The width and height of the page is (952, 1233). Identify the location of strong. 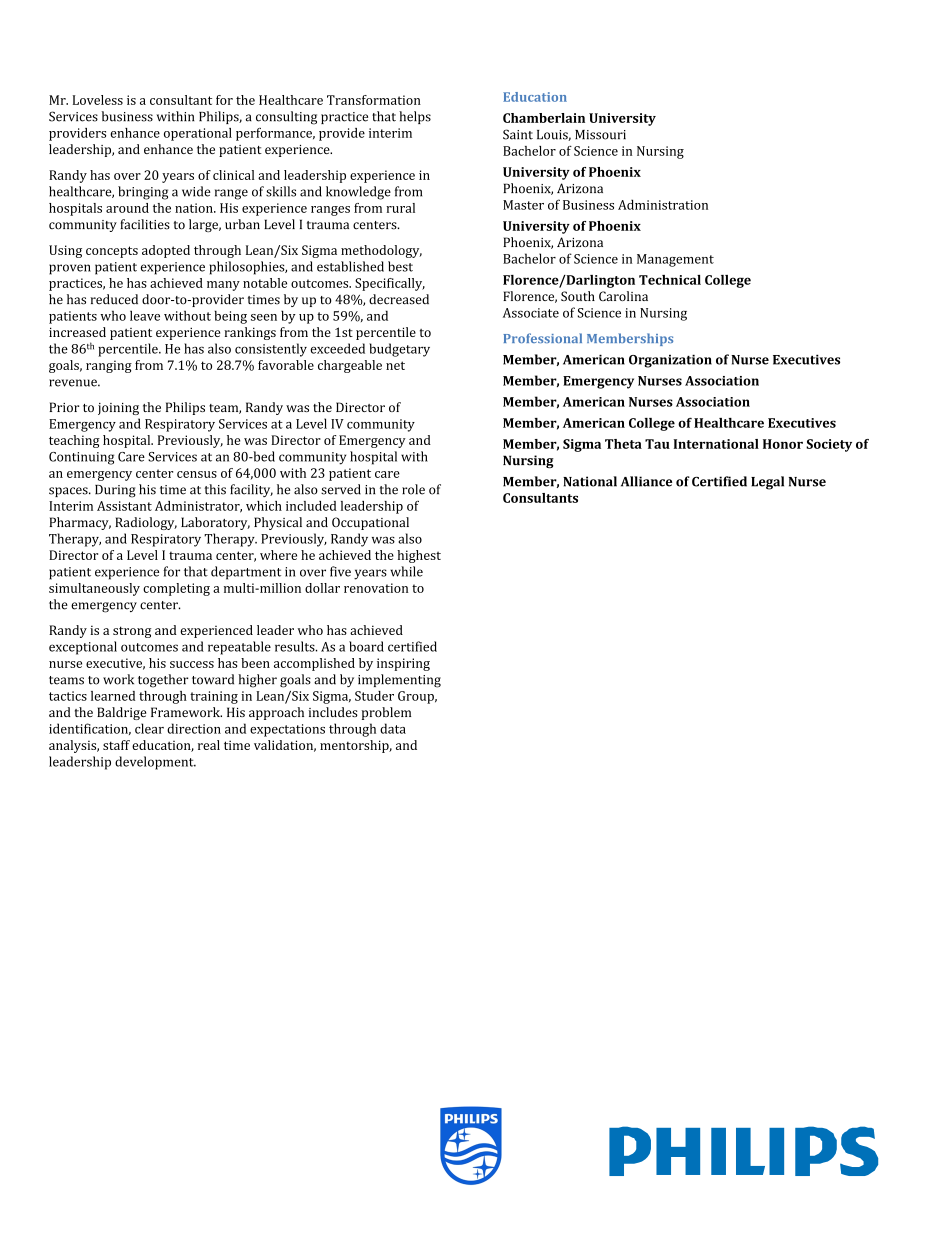
(132, 632).
